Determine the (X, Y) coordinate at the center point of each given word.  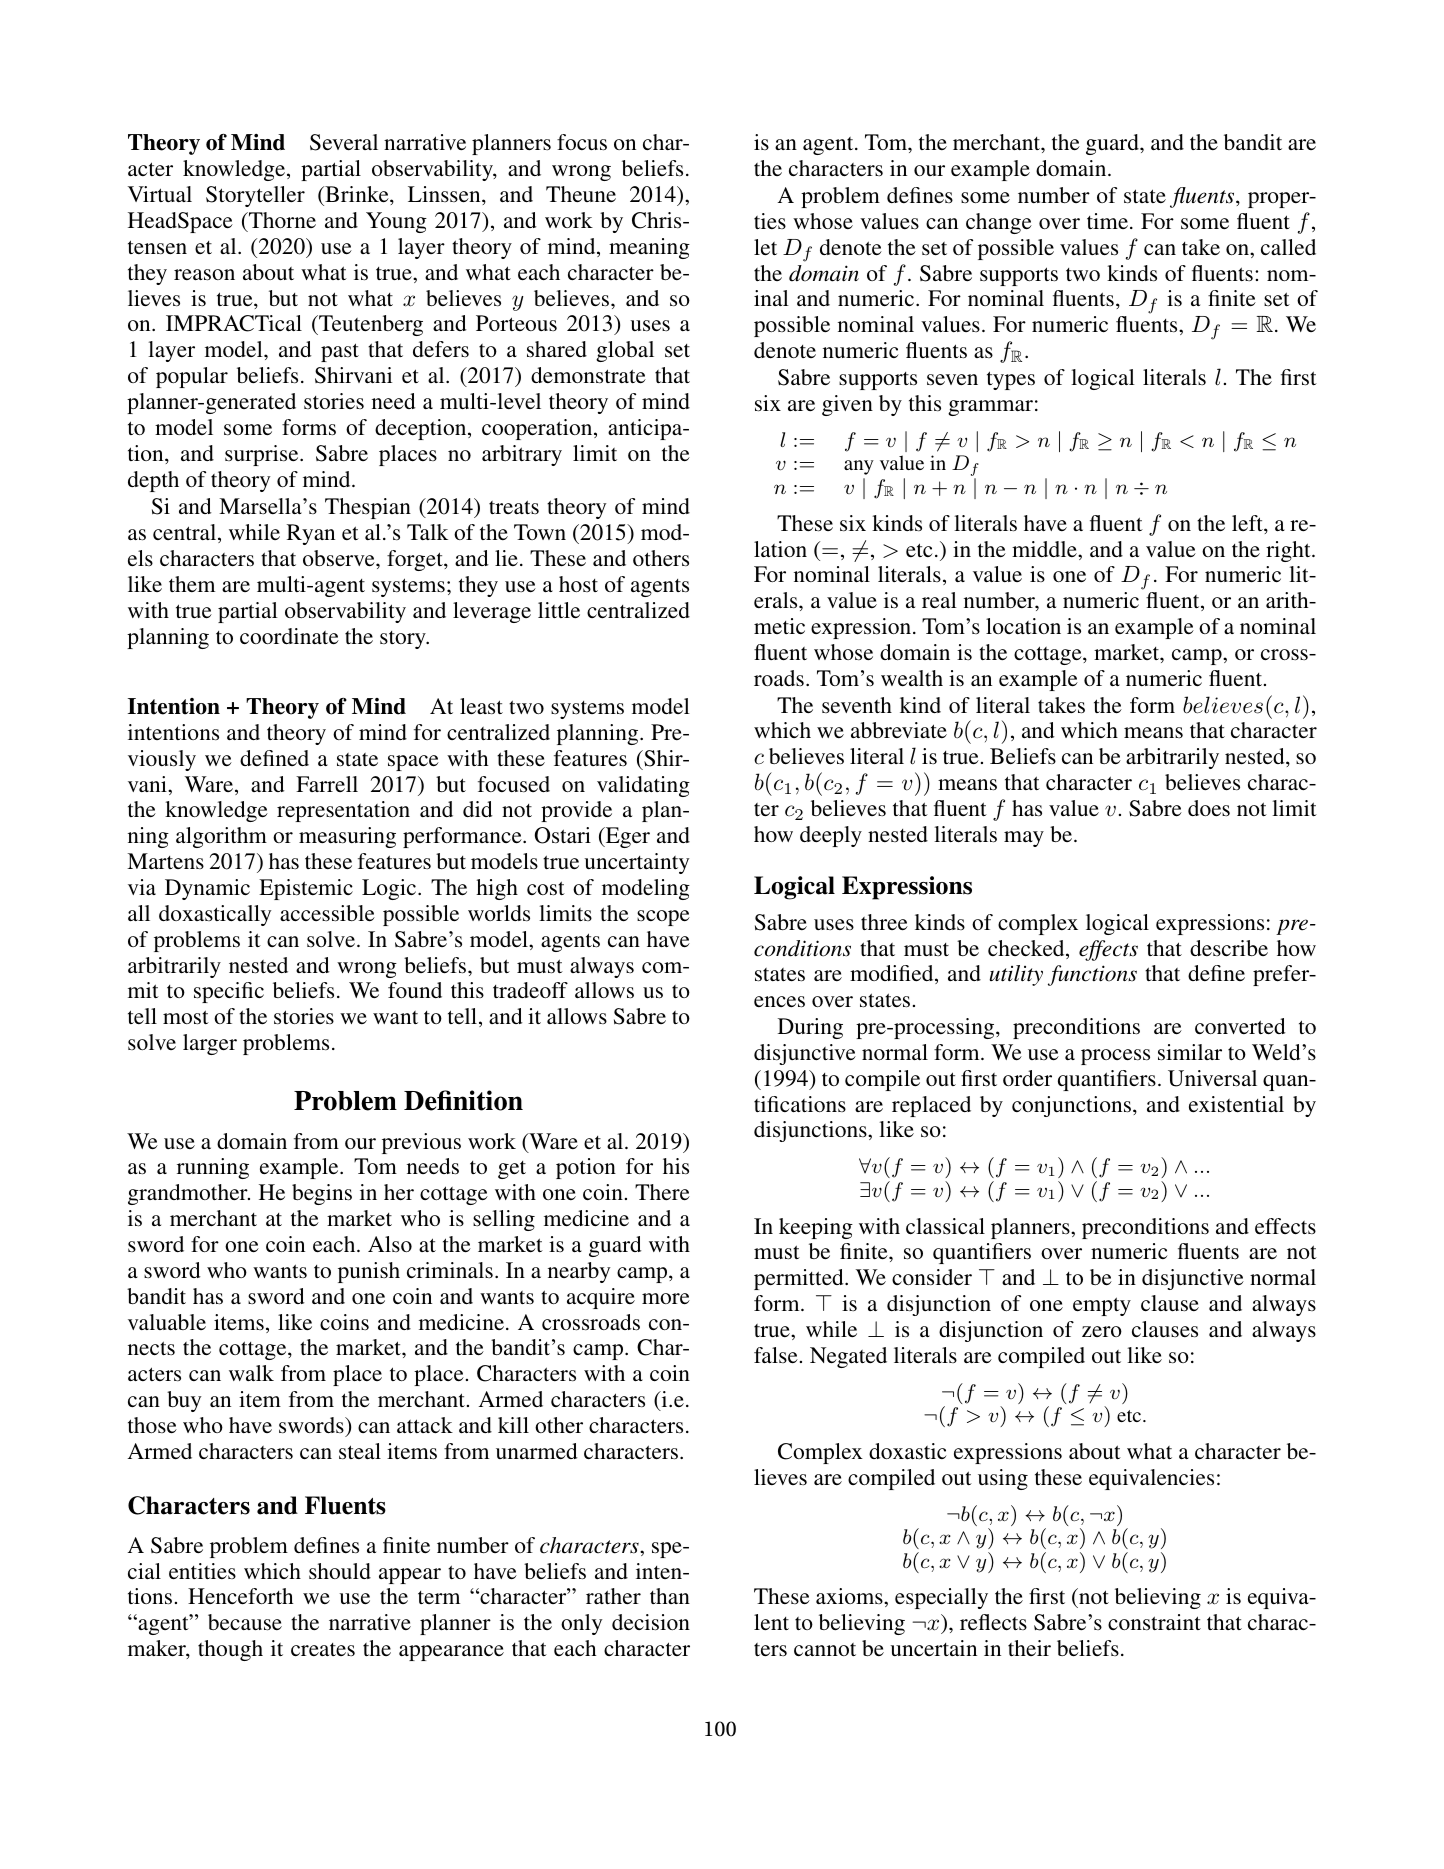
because (245, 1622)
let (765, 247)
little (559, 610)
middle (1045, 549)
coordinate (289, 636)
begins (322, 1194)
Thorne (281, 220)
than (670, 1596)
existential (1236, 1104)
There (662, 1192)
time (1107, 221)
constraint (1154, 1622)
